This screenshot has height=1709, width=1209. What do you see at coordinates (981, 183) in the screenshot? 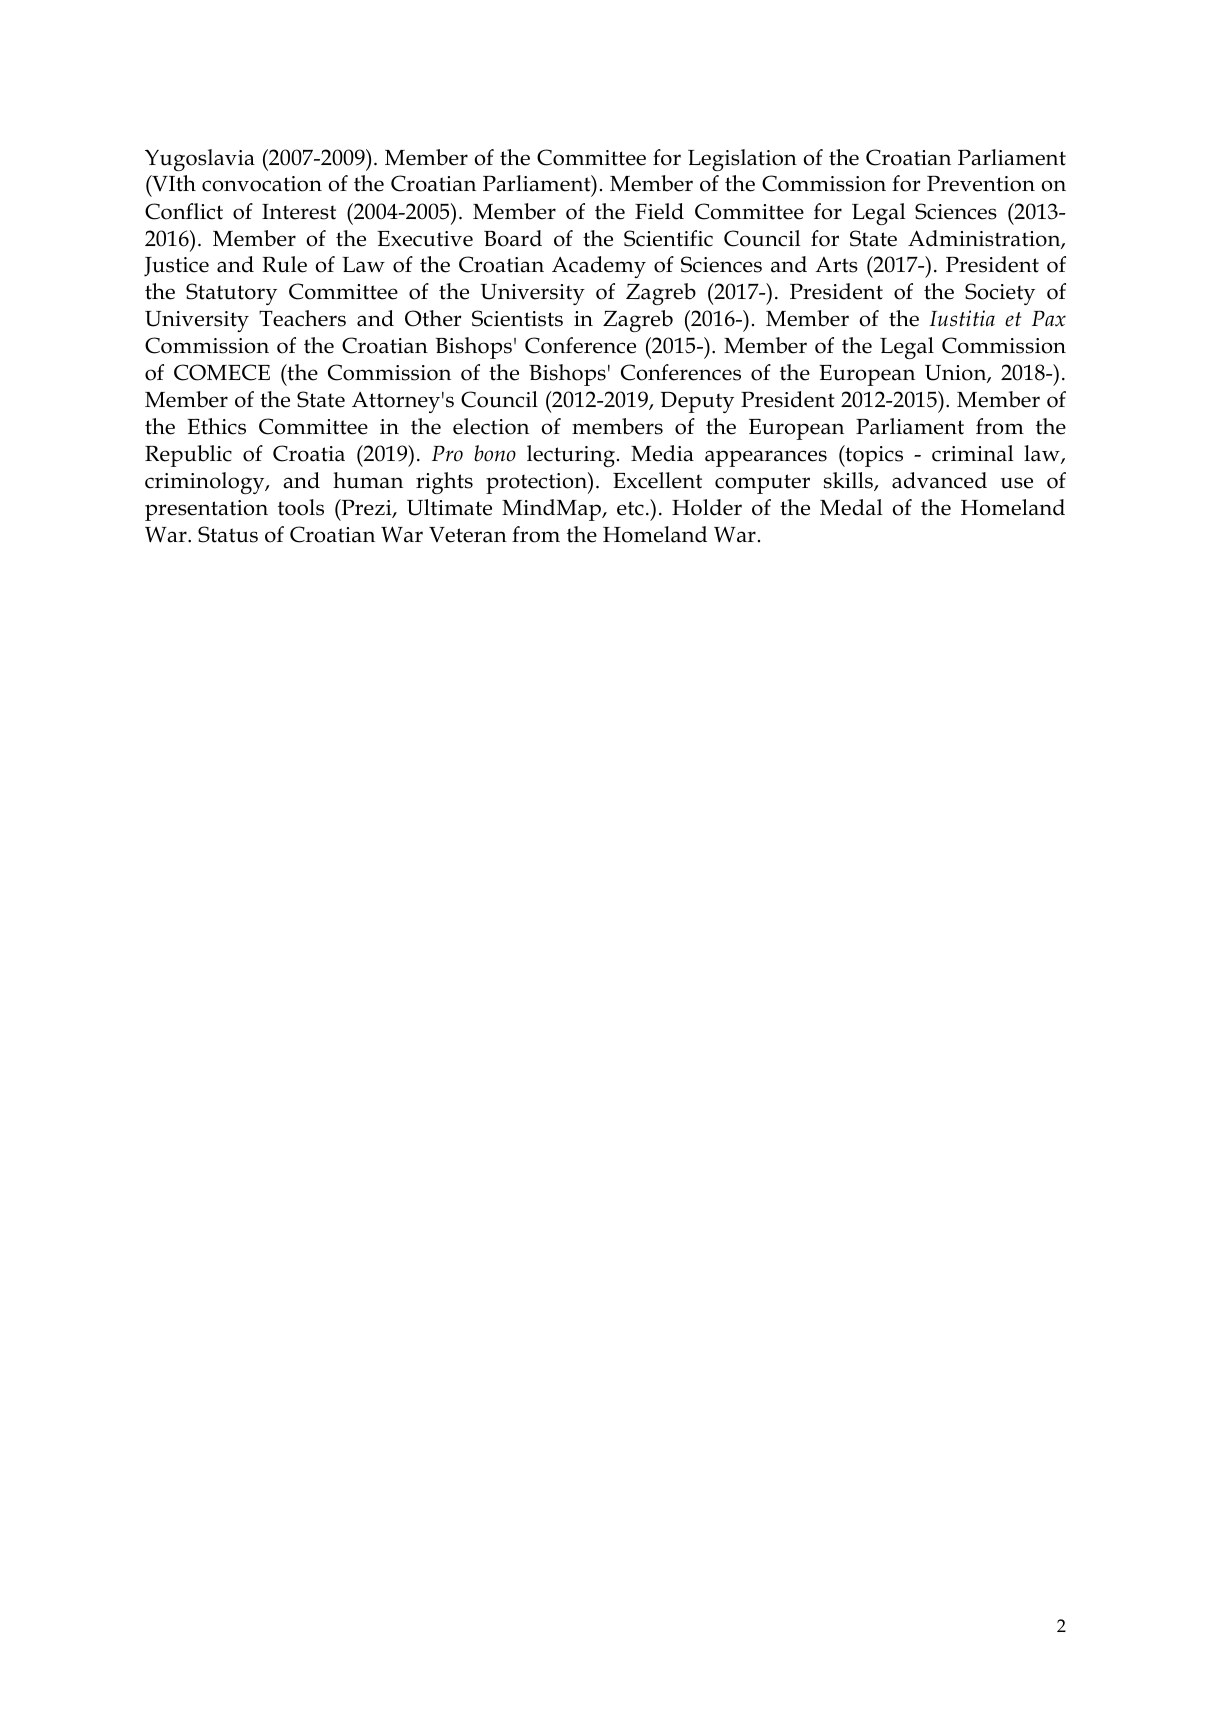
I see `Prevention` at bounding box center [981, 183].
